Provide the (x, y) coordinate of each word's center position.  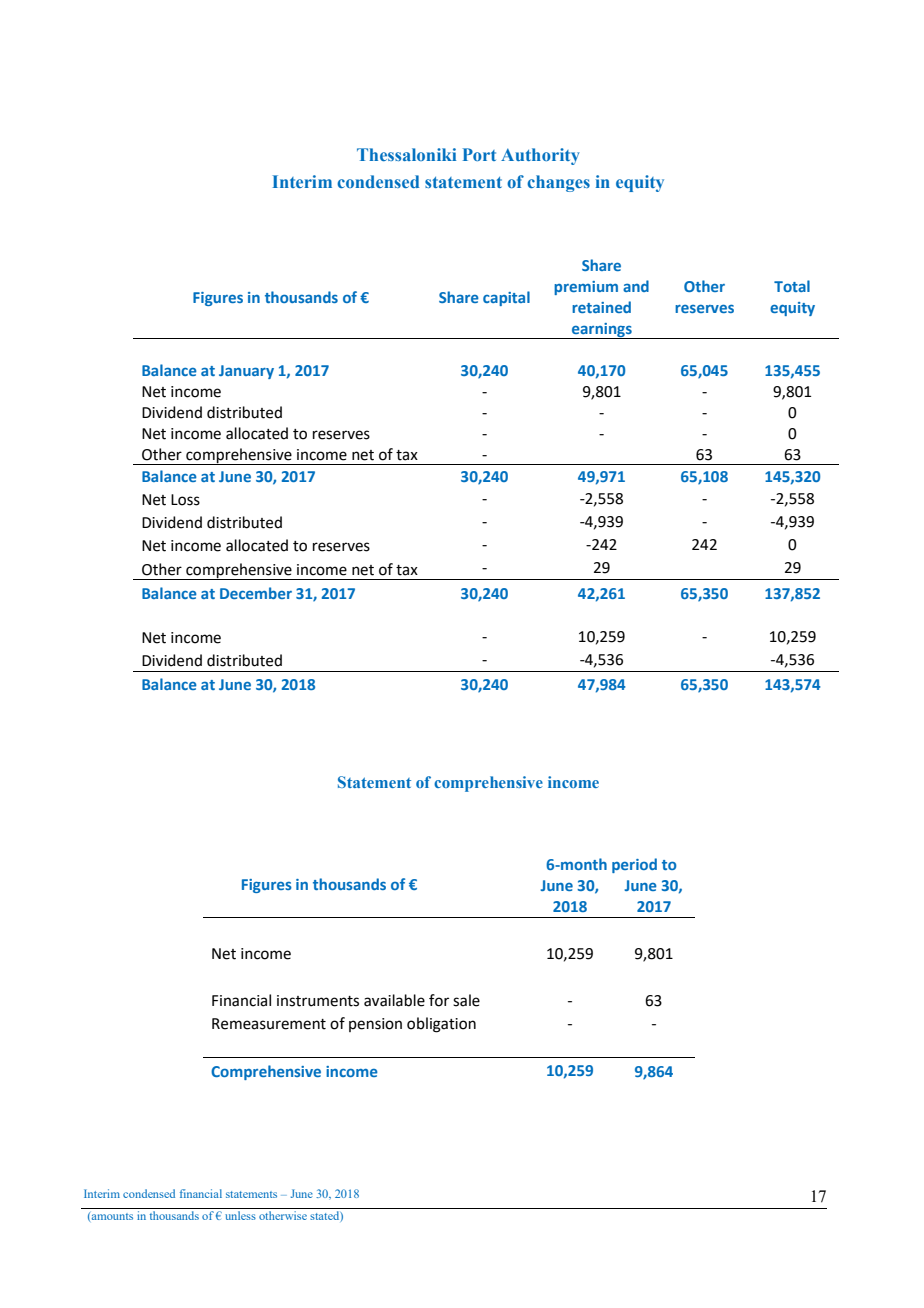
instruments (318, 1001)
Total (792, 286)
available (394, 1000)
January (246, 372)
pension (375, 1025)
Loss (185, 500)
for (439, 1000)
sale (466, 1000)
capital (506, 298)
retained (601, 307)
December (256, 593)
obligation (441, 1025)
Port (479, 154)
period (634, 865)
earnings (602, 331)
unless (240, 1215)
